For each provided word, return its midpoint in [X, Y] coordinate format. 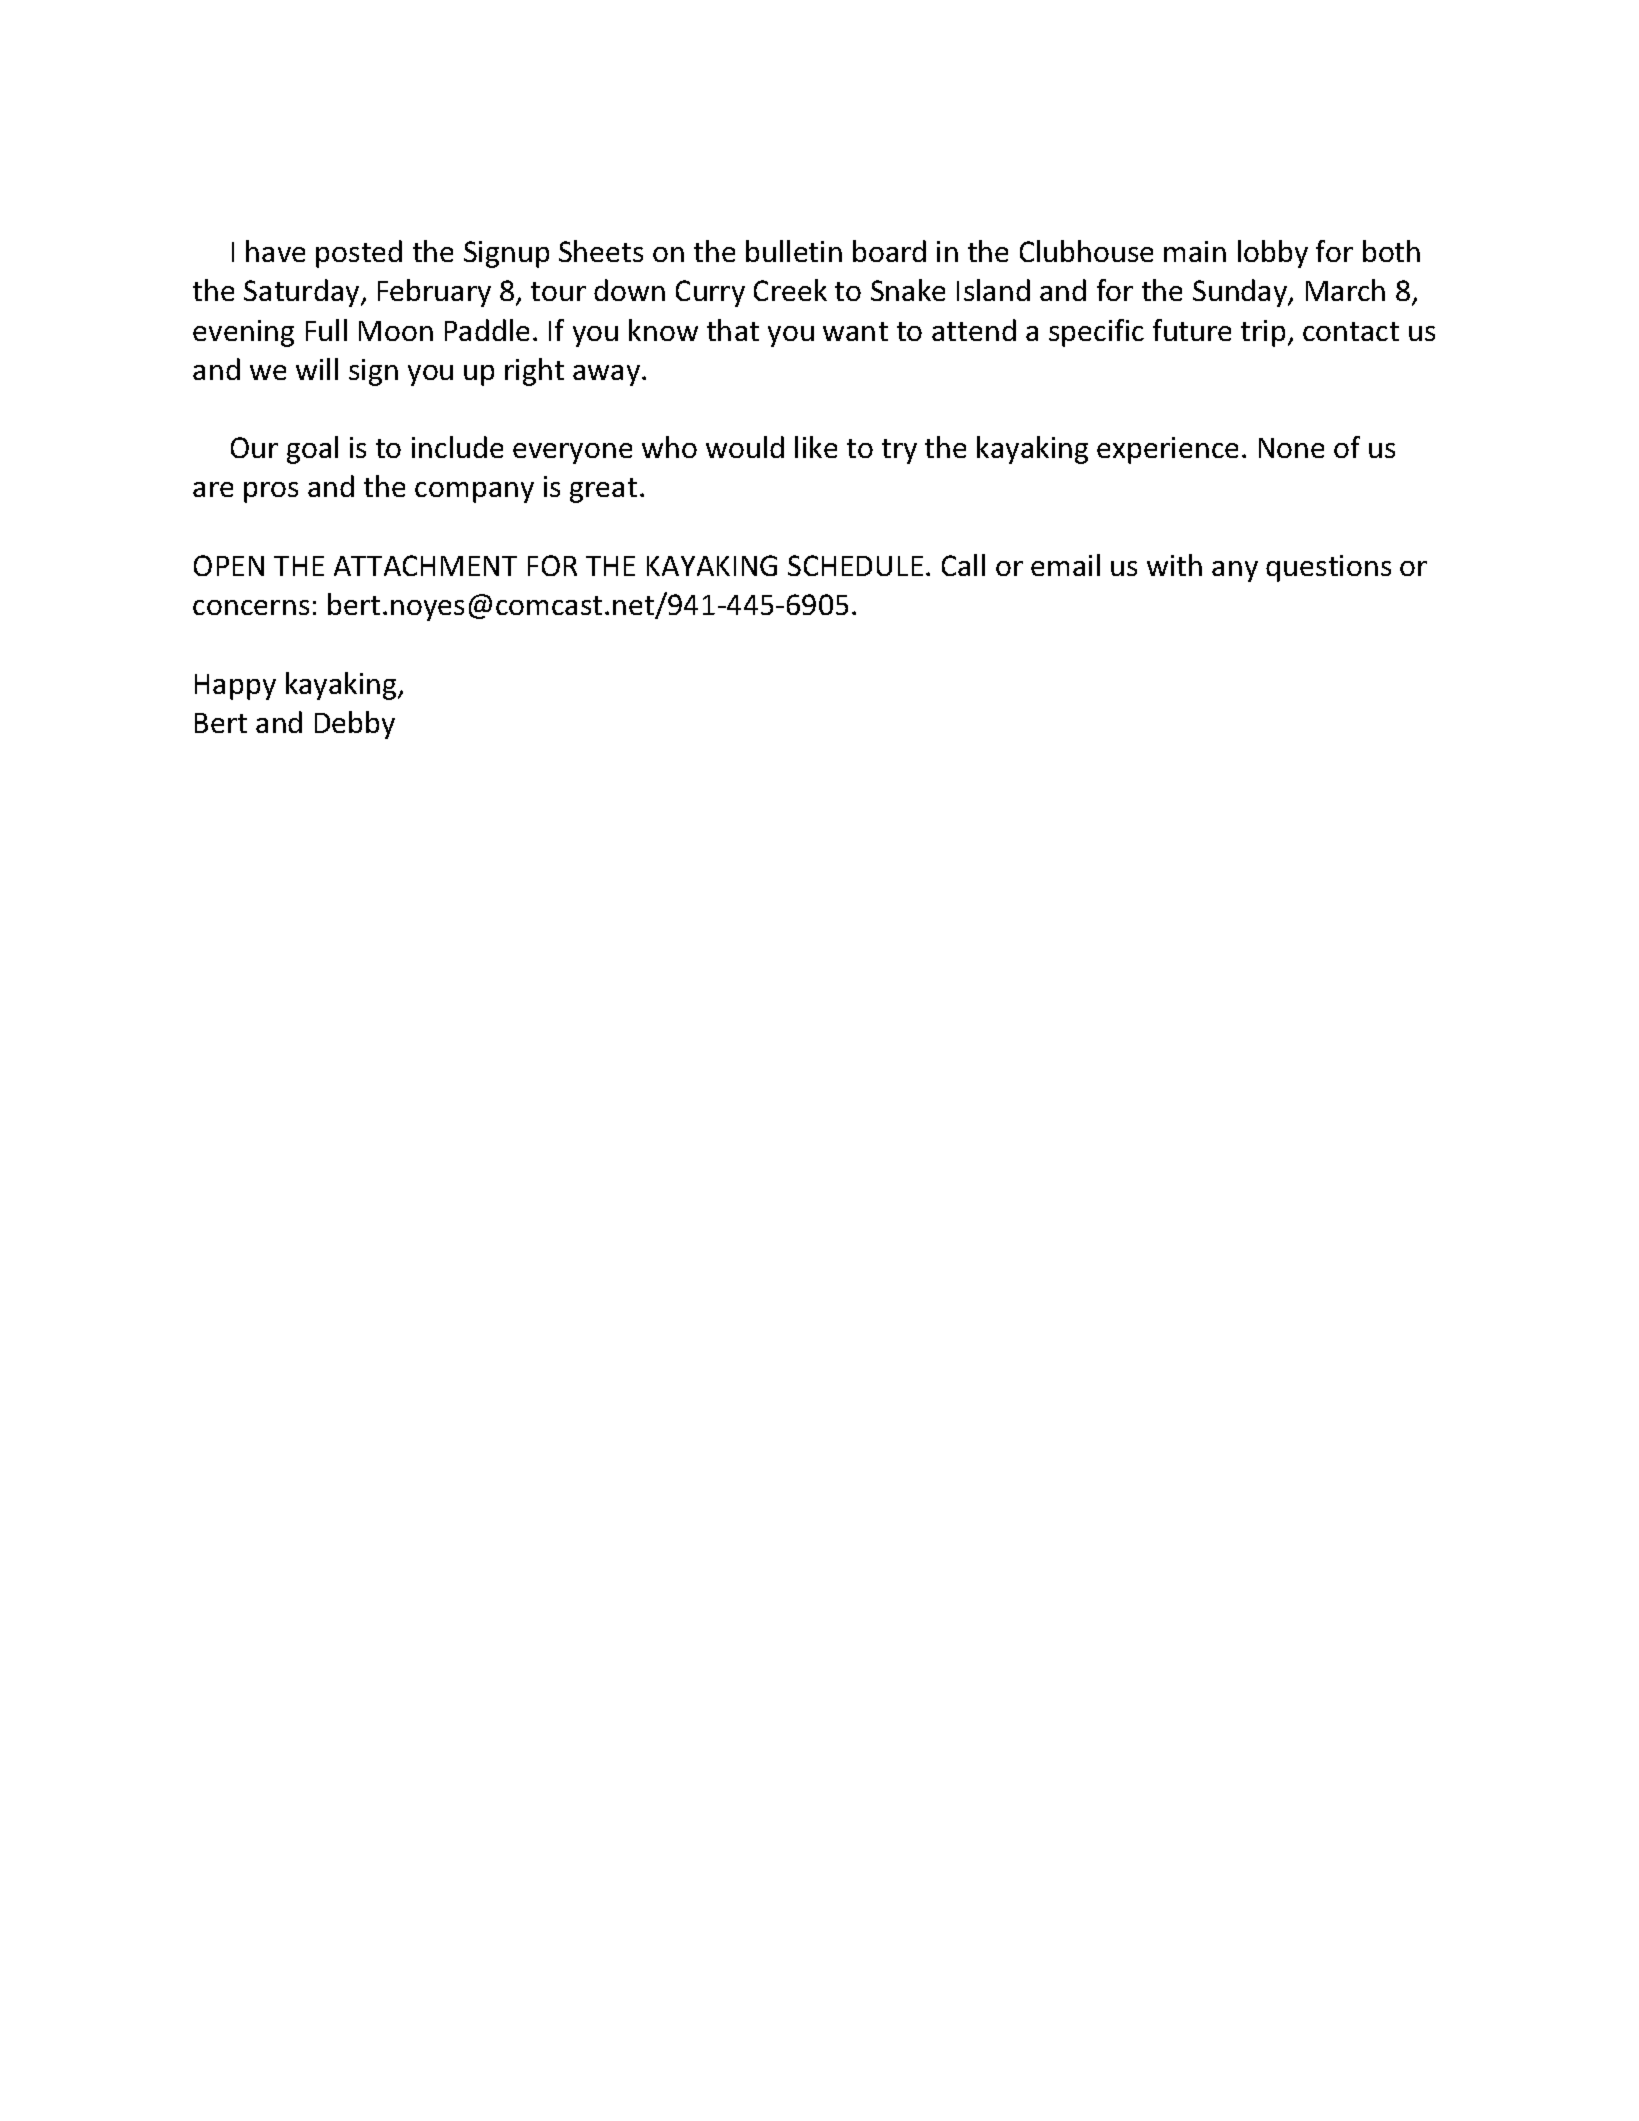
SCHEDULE [855, 565]
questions [1328, 568]
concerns [251, 607]
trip [1263, 333]
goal [312, 450]
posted [359, 254]
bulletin [794, 251]
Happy [235, 687]
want [855, 331]
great [603, 490]
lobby [1273, 254]
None [1291, 448]
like [816, 447]
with [1174, 565]
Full [326, 330]
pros [271, 492]
